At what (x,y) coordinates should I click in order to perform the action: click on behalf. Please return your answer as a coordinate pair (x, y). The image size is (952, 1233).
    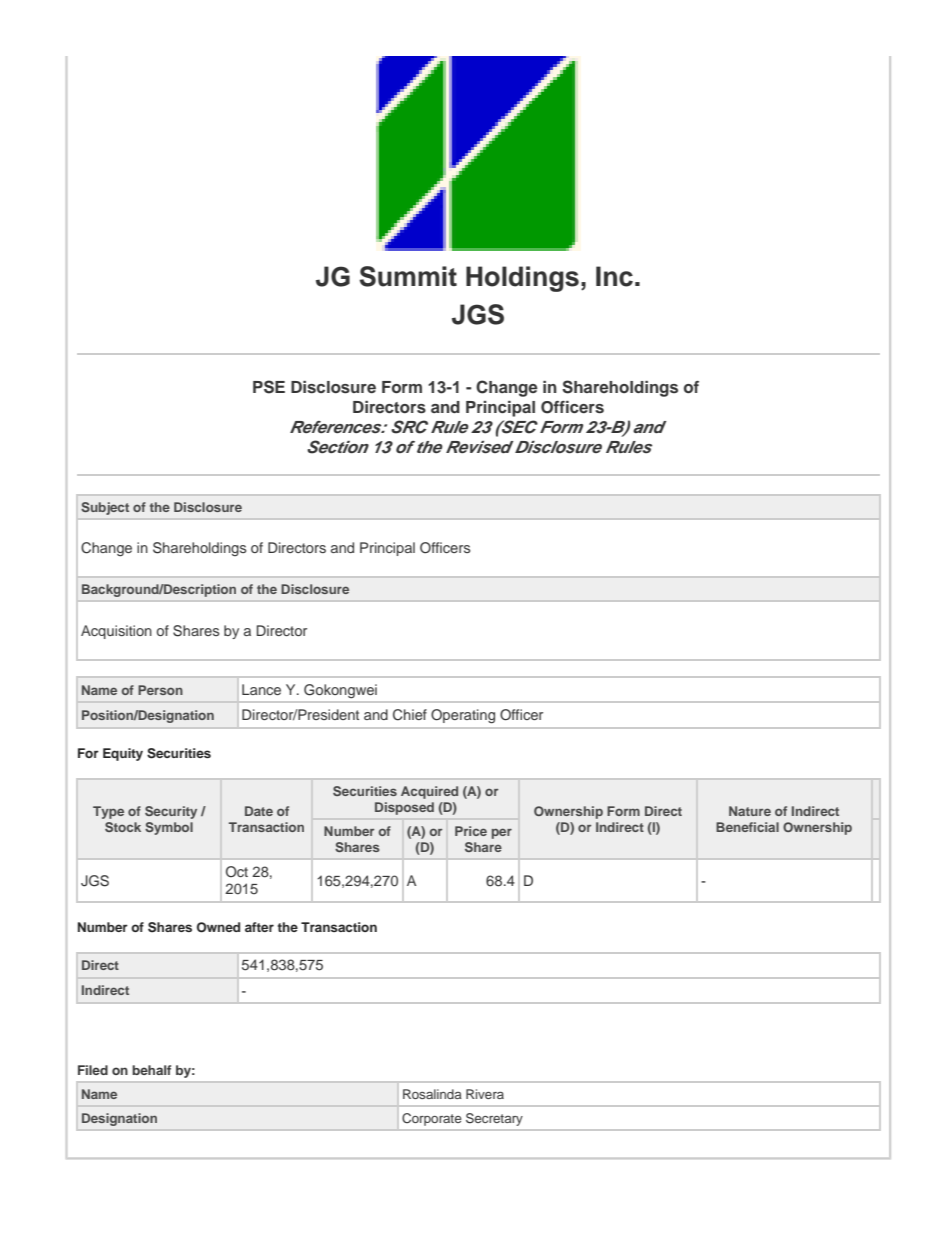
    Looking at the image, I should click on (151, 1070).
